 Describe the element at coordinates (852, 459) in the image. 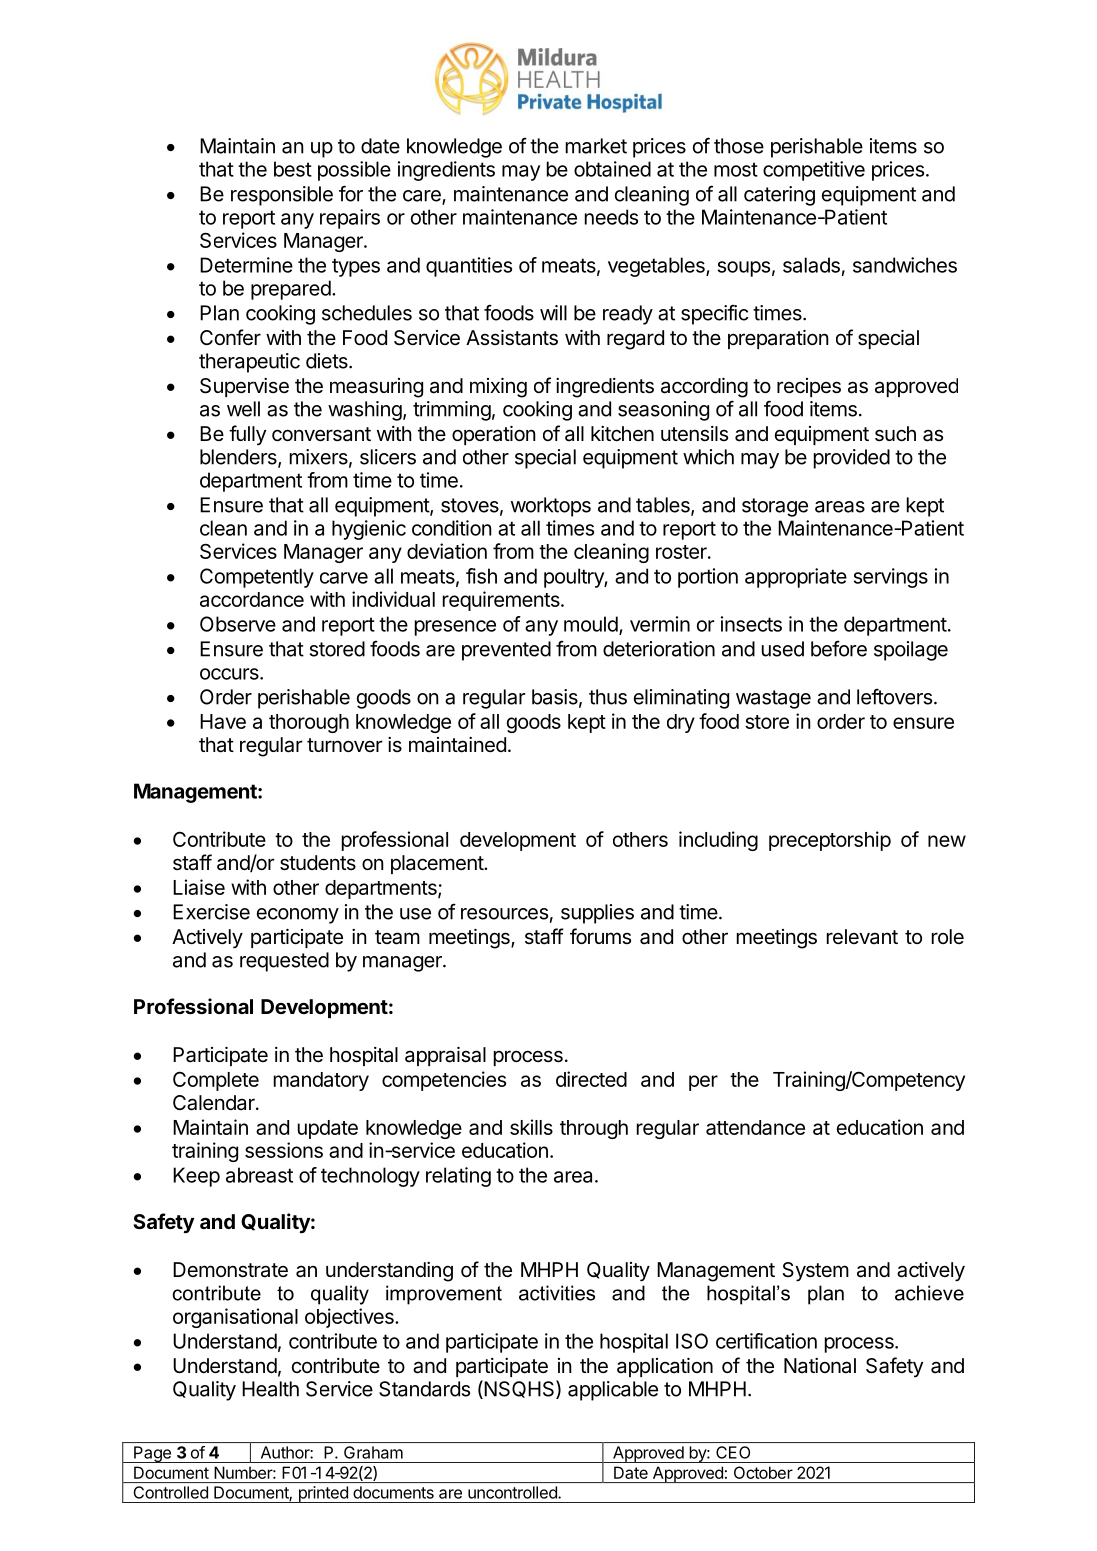

I see `provided` at that location.
